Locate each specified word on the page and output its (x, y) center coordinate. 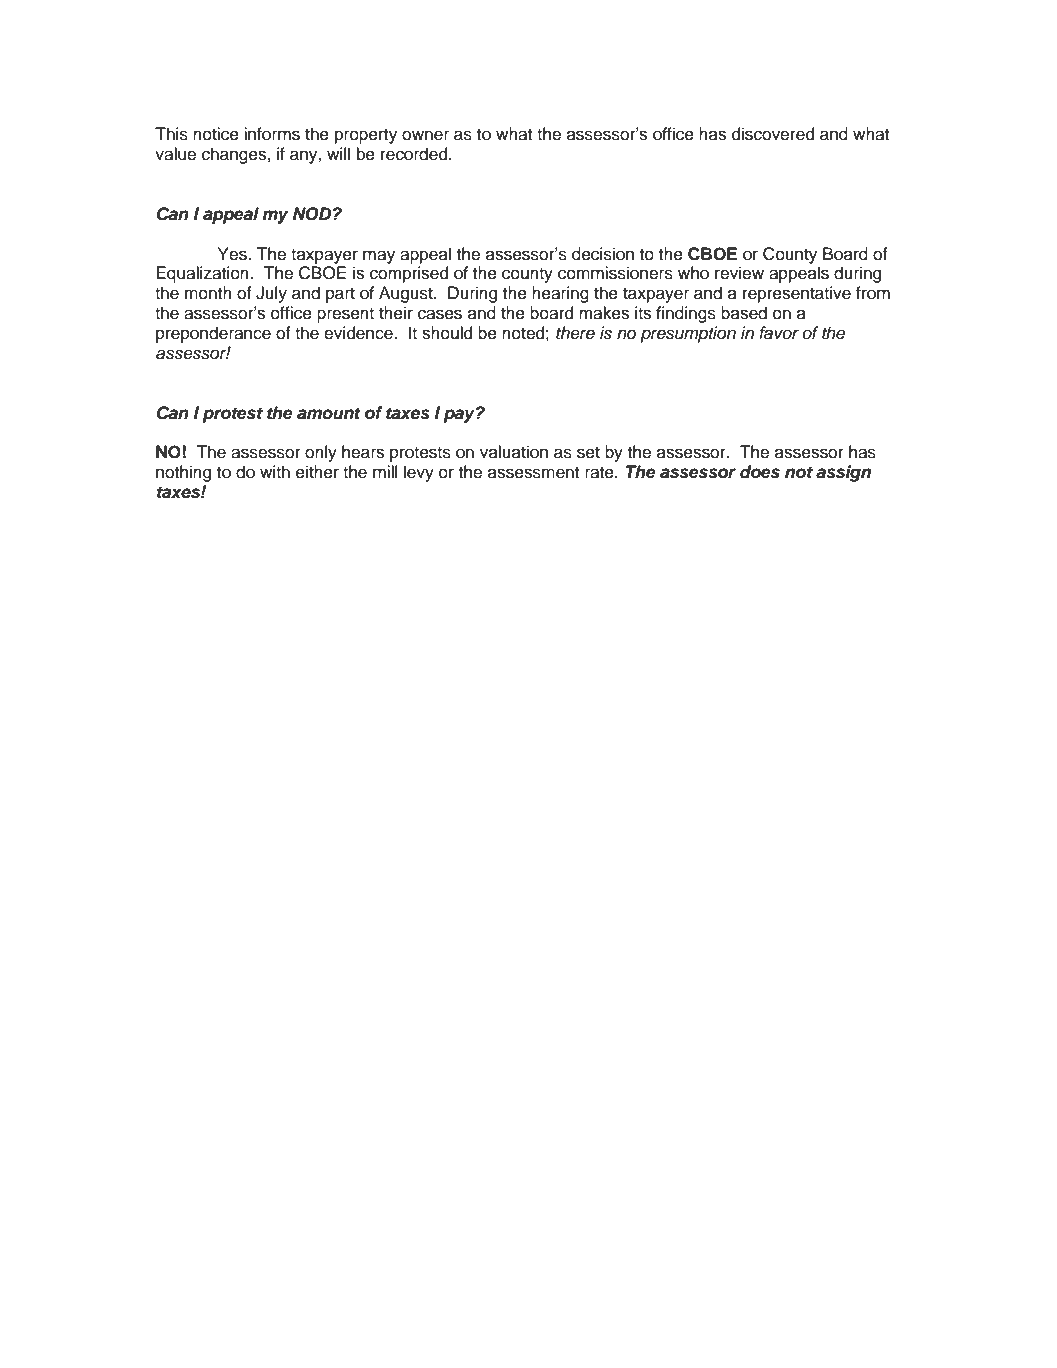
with (275, 471)
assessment (533, 472)
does (760, 472)
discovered (773, 134)
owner (425, 135)
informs (272, 134)
